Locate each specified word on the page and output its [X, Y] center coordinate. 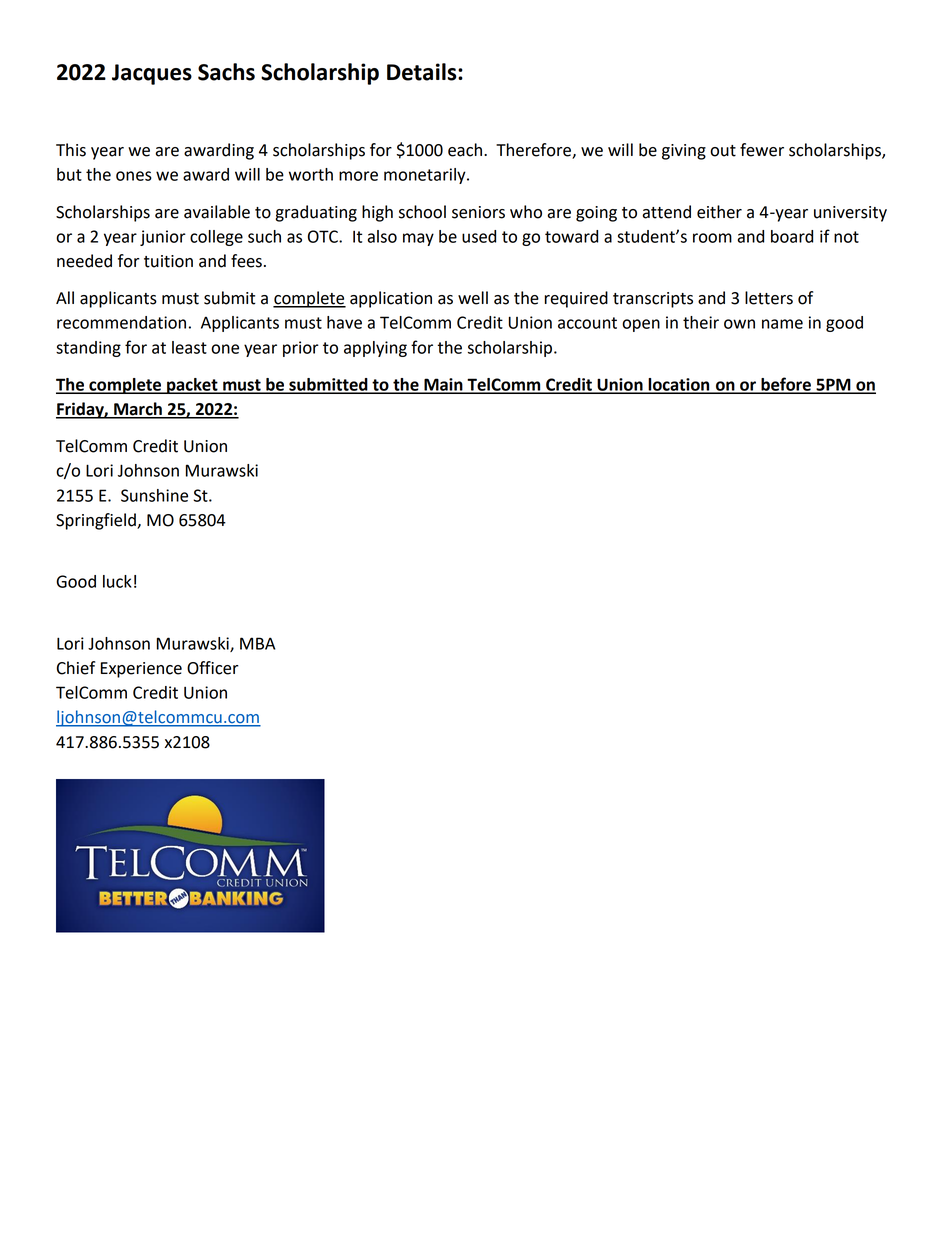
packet [192, 386]
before [786, 385]
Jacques [152, 74]
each [466, 150]
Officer [213, 668]
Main [443, 385]
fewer [762, 150]
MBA [257, 643]
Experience [141, 670]
